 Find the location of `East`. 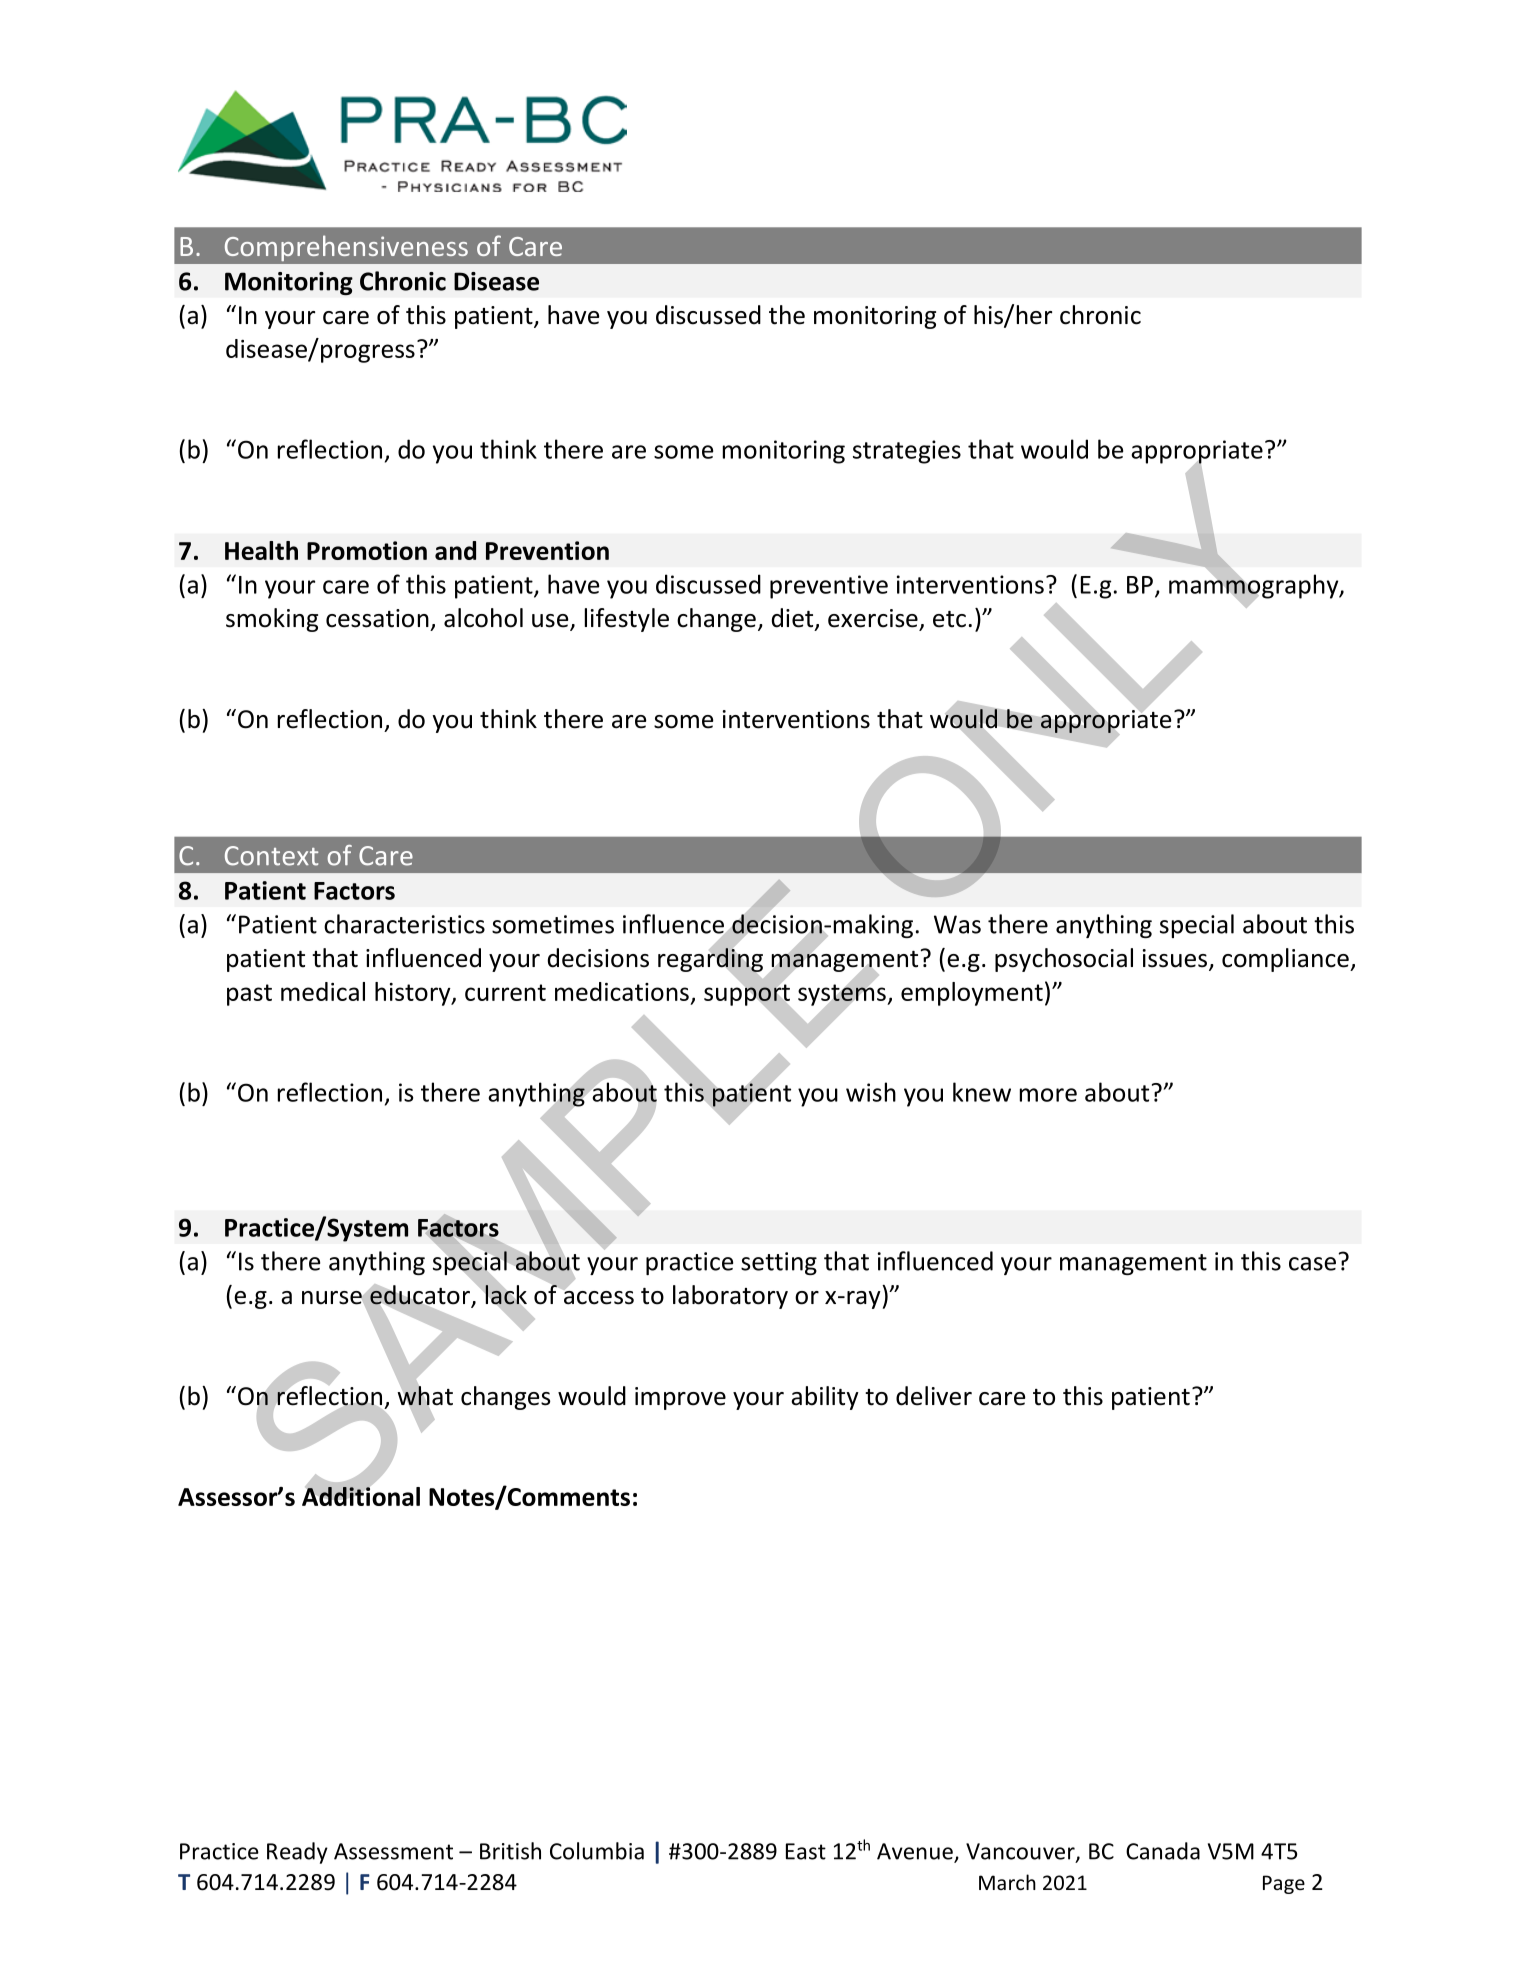

East is located at coordinates (806, 1851).
